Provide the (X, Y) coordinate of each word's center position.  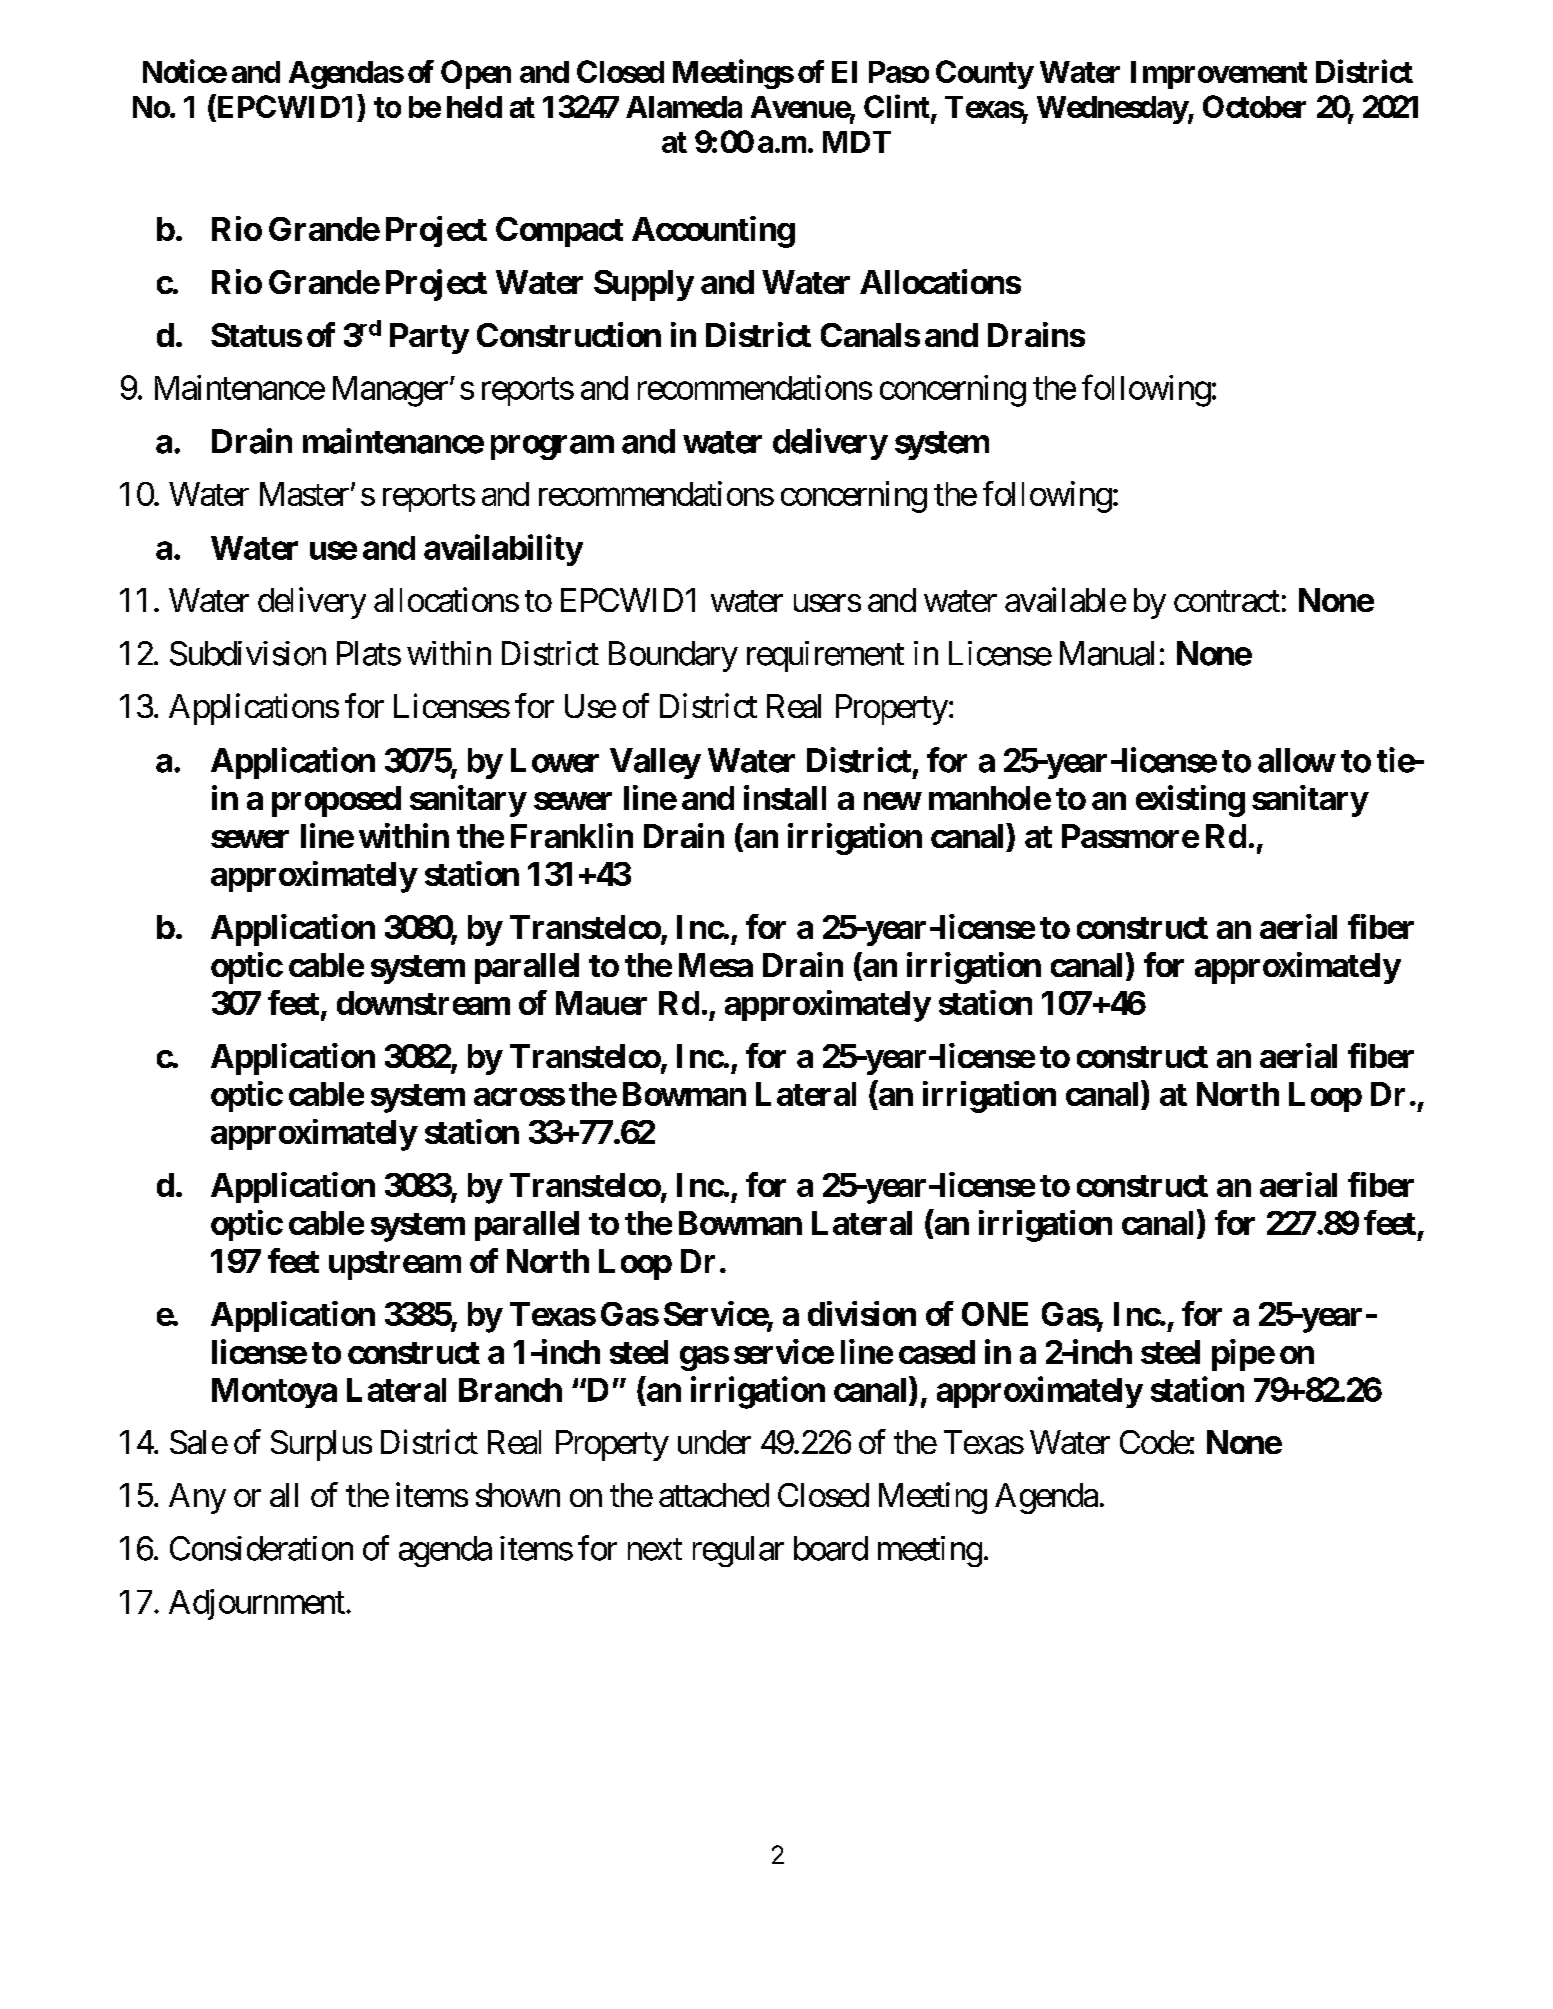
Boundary (673, 656)
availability (503, 550)
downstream (423, 1003)
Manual (1107, 653)
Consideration (261, 1548)
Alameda (684, 107)
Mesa (716, 965)
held (474, 107)
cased (937, 1352)
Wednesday (1112, 110)
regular (738, 1551)
